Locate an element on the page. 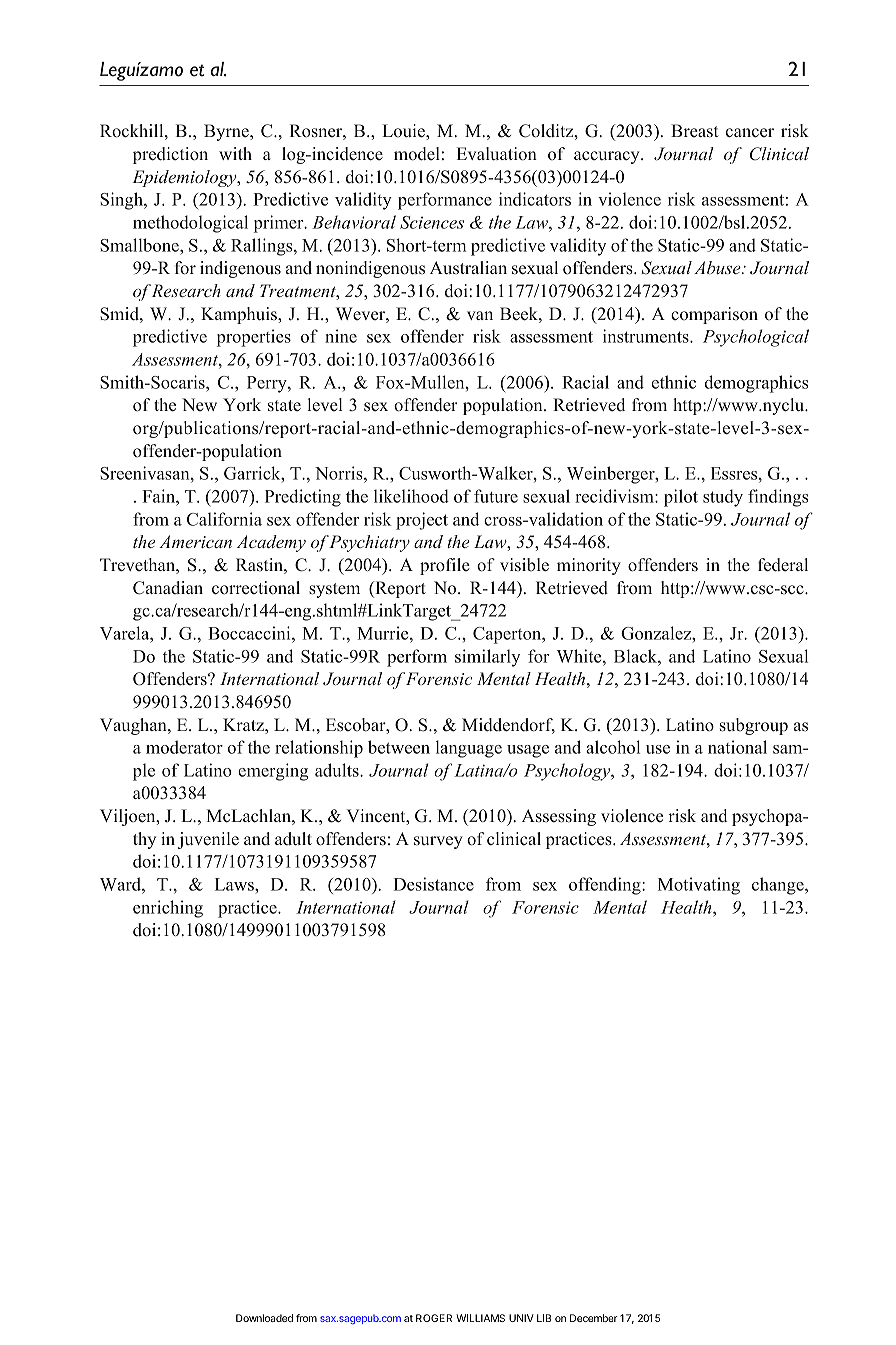 The image size is (896, 1345). survey is located at coordinates (438, 842).
